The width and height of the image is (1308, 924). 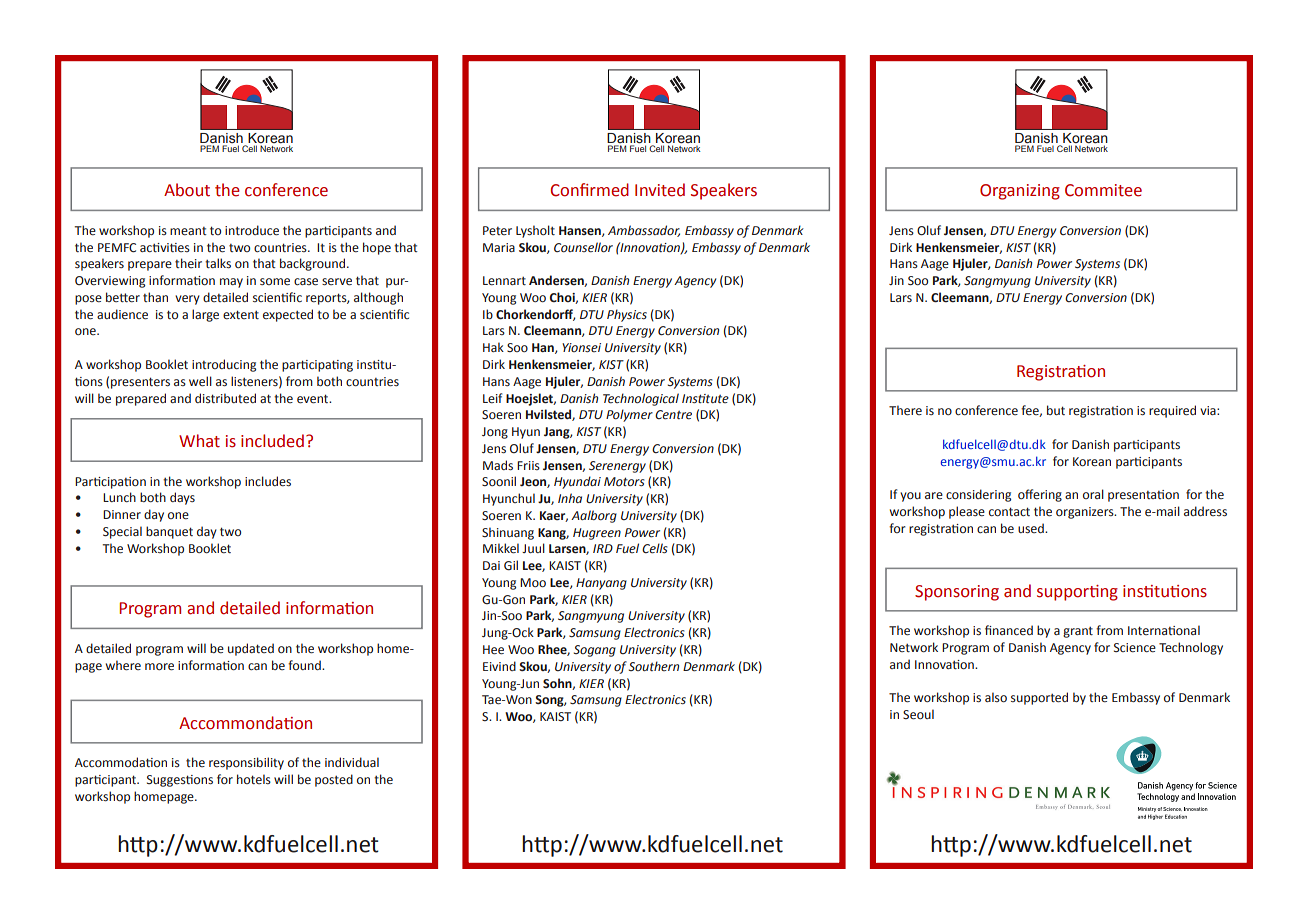 What do you see at coordinates (246, 763) in the image?
I see `responsibility` at bounding box center [246, 763].
